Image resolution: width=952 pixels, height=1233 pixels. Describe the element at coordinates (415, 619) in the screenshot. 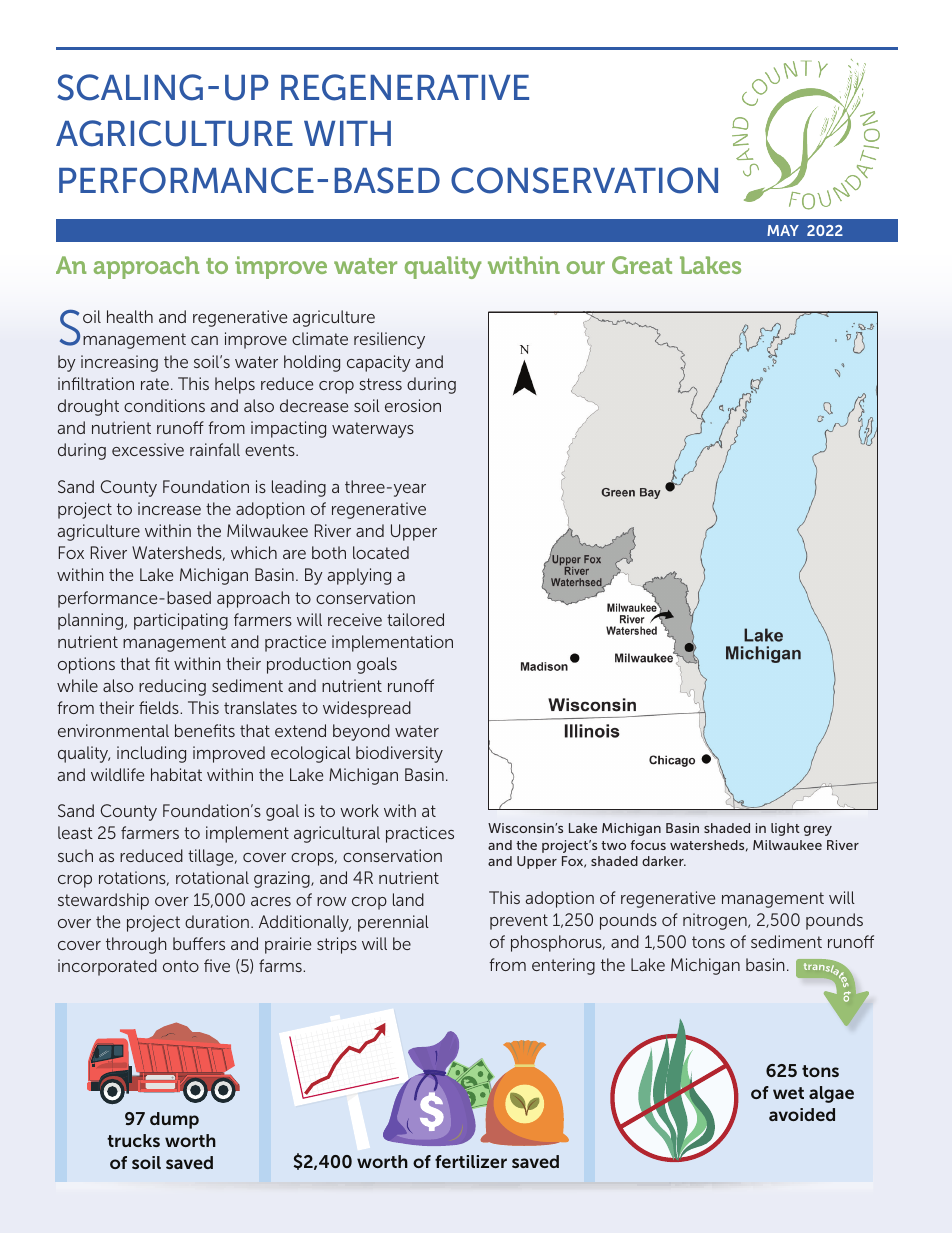

I see `tailored` at that location.
